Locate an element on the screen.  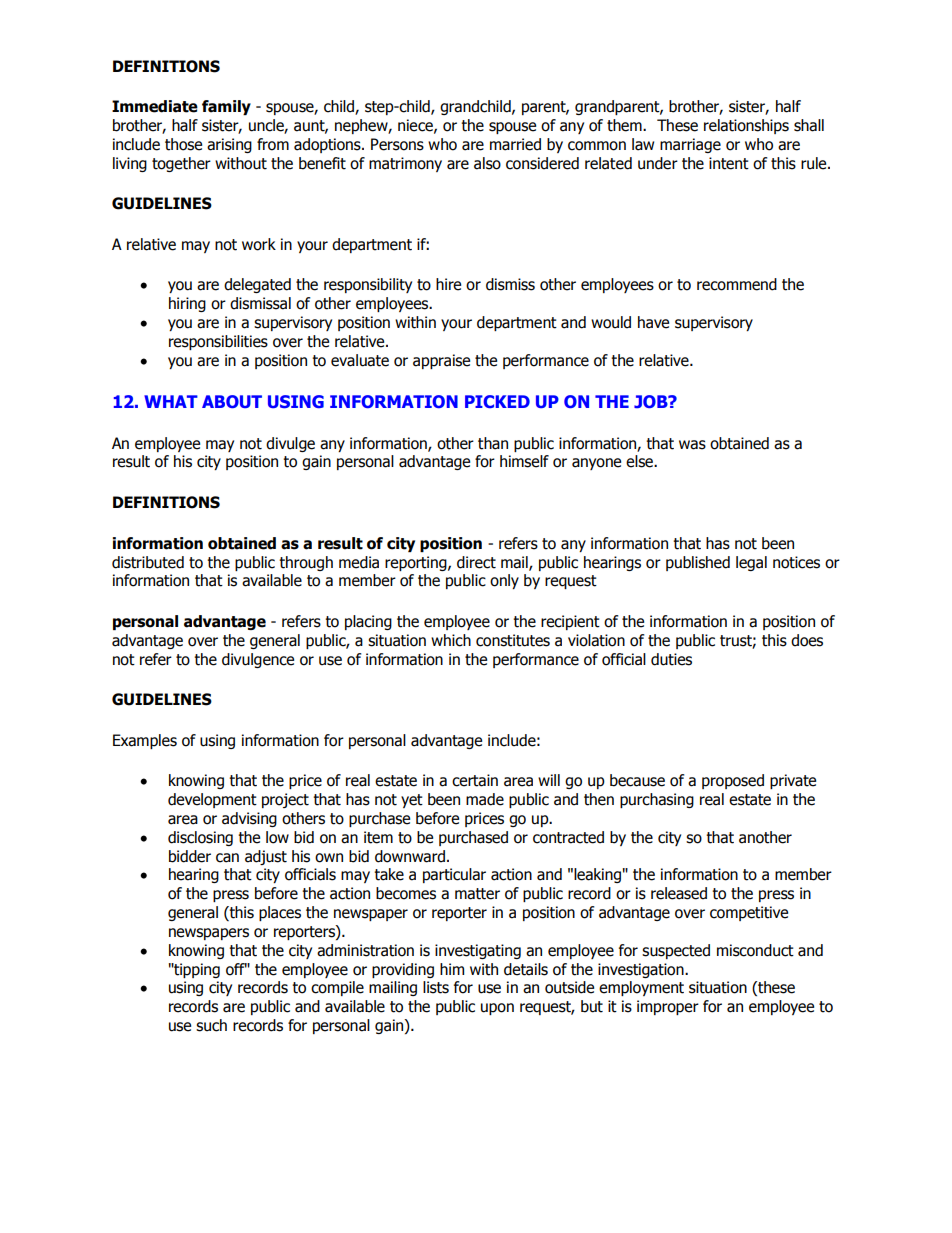
also is located at coordinates (487, 163).
